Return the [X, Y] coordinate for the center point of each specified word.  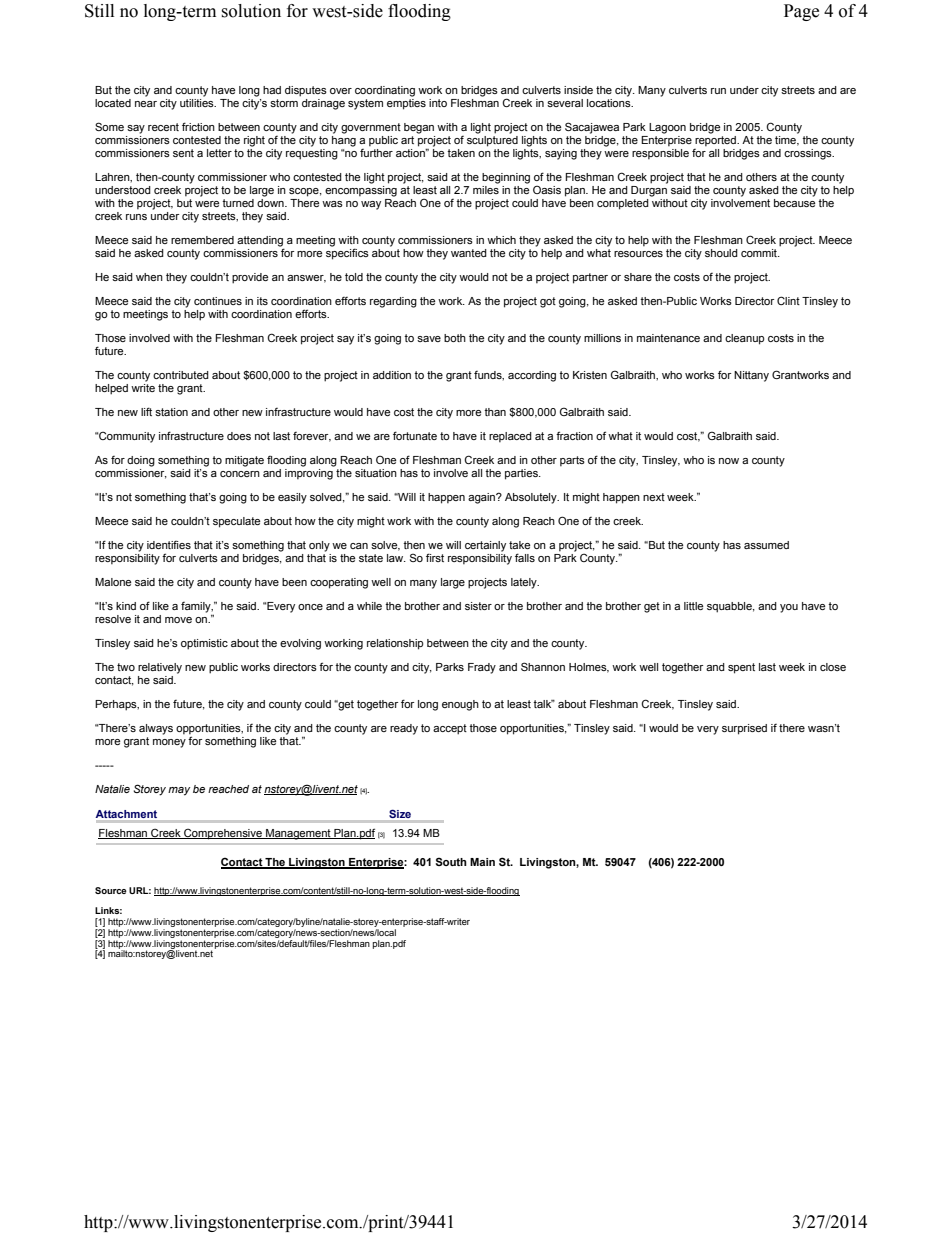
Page [801, 12]
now [729, 461]
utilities [198, 103]
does [239, 436]
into [438, 103]
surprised [744, 729]
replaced [510, 437]
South [451, 861]
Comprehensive [223, 834]
